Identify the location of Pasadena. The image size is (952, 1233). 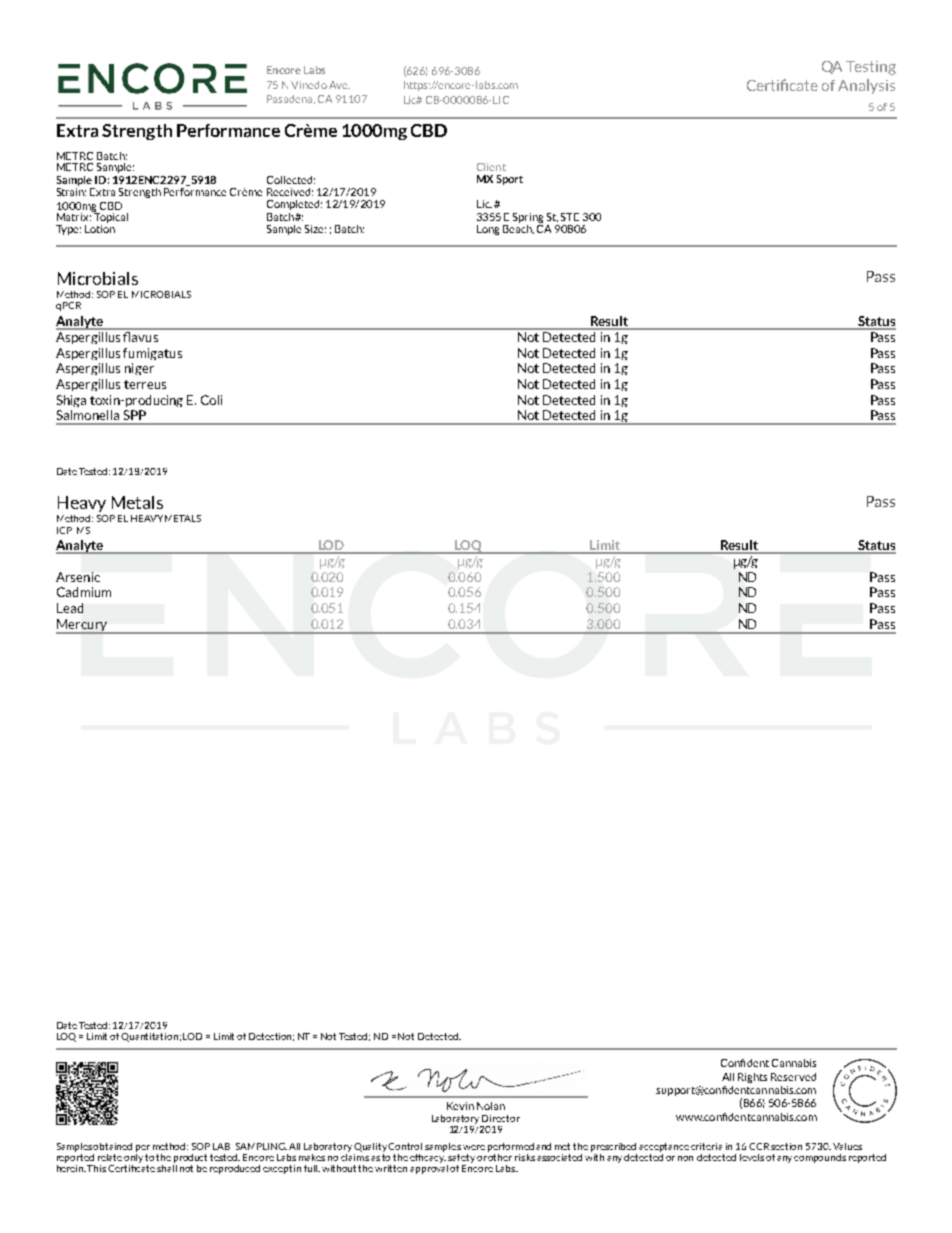
(291, 99).
